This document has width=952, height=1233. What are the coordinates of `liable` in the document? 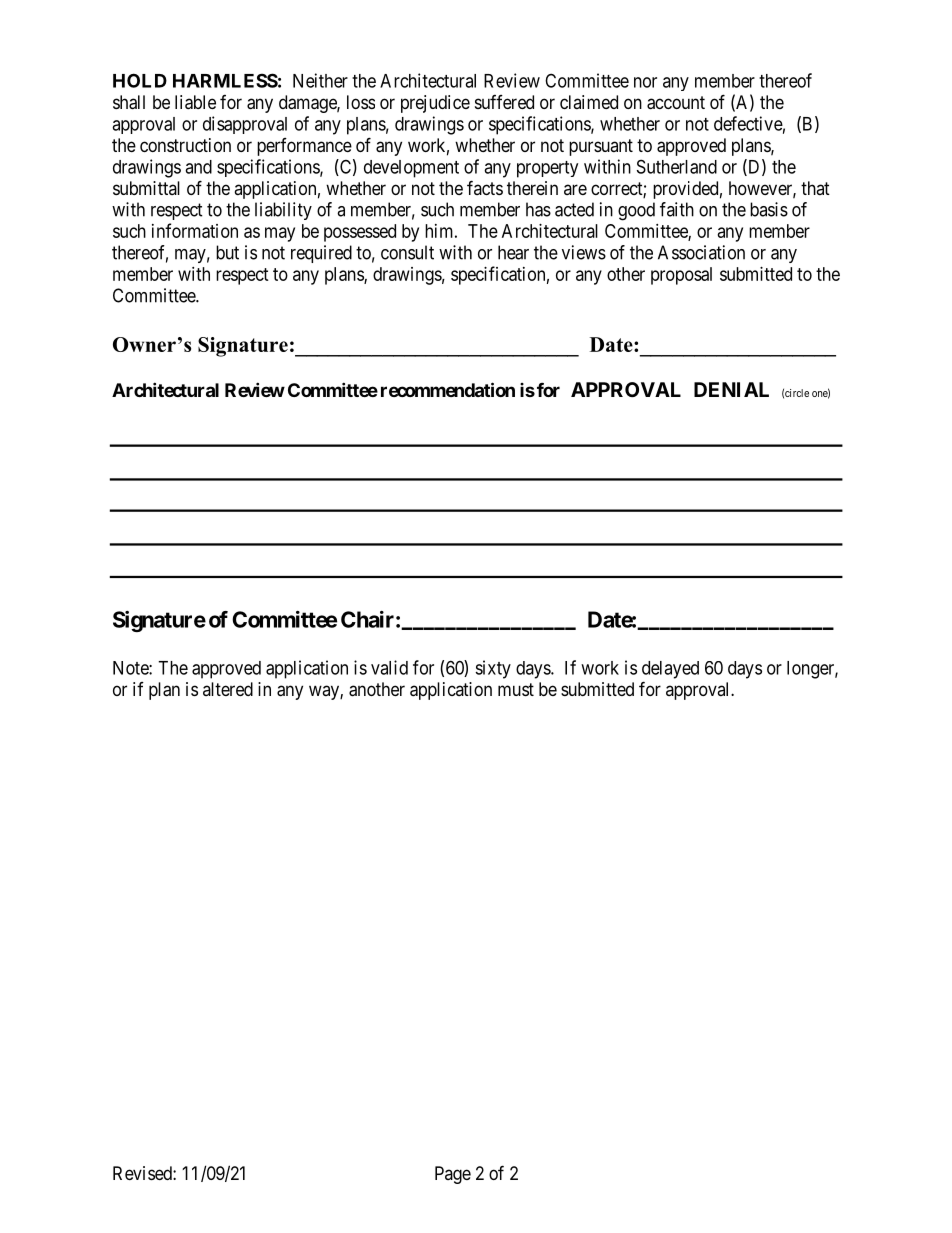 It's located at (195, 102).
